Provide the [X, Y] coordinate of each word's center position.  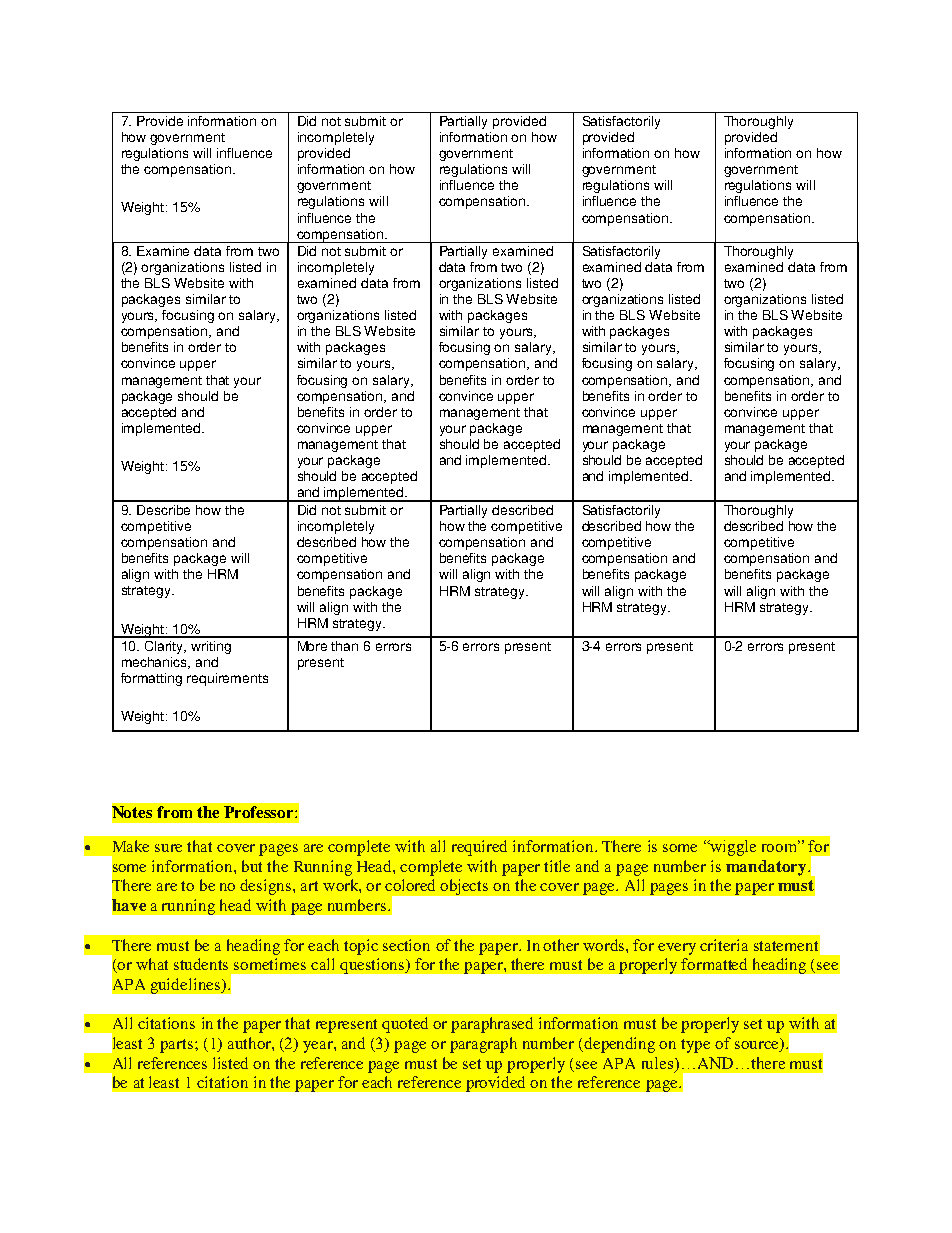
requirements [227, 679]
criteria [724, 945]
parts [178, 1046]
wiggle [732, 848]
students [201, 964]
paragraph [483, 1045]
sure [168, 848]
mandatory [767, 868]
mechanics [156, 663]
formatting [151, 679]
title [557, 866]
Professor [260, 812]
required [479, 848]
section [406, 945]
